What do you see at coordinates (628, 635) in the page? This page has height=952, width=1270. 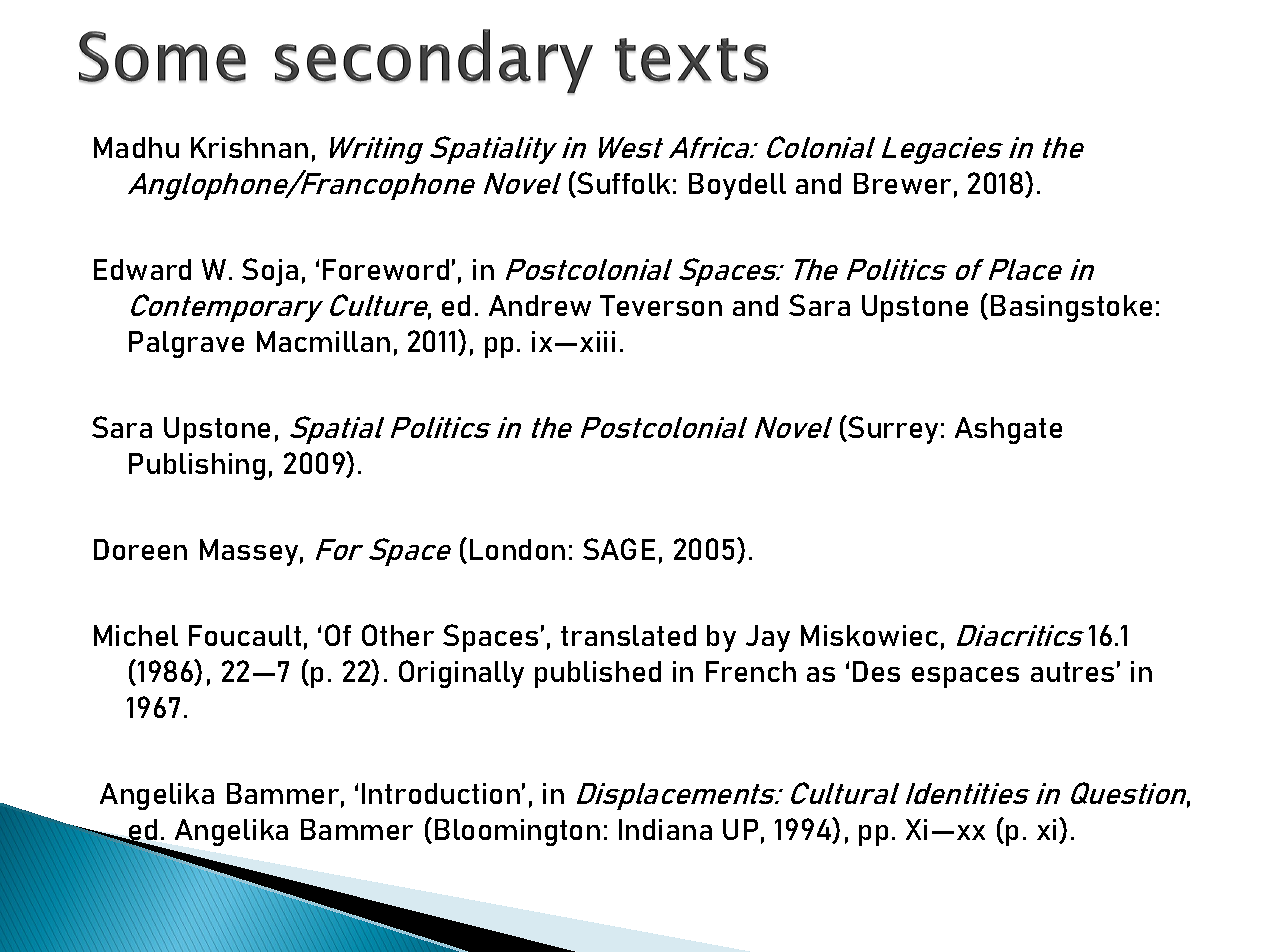 I see `translated` at bounding box center [628, 635].
